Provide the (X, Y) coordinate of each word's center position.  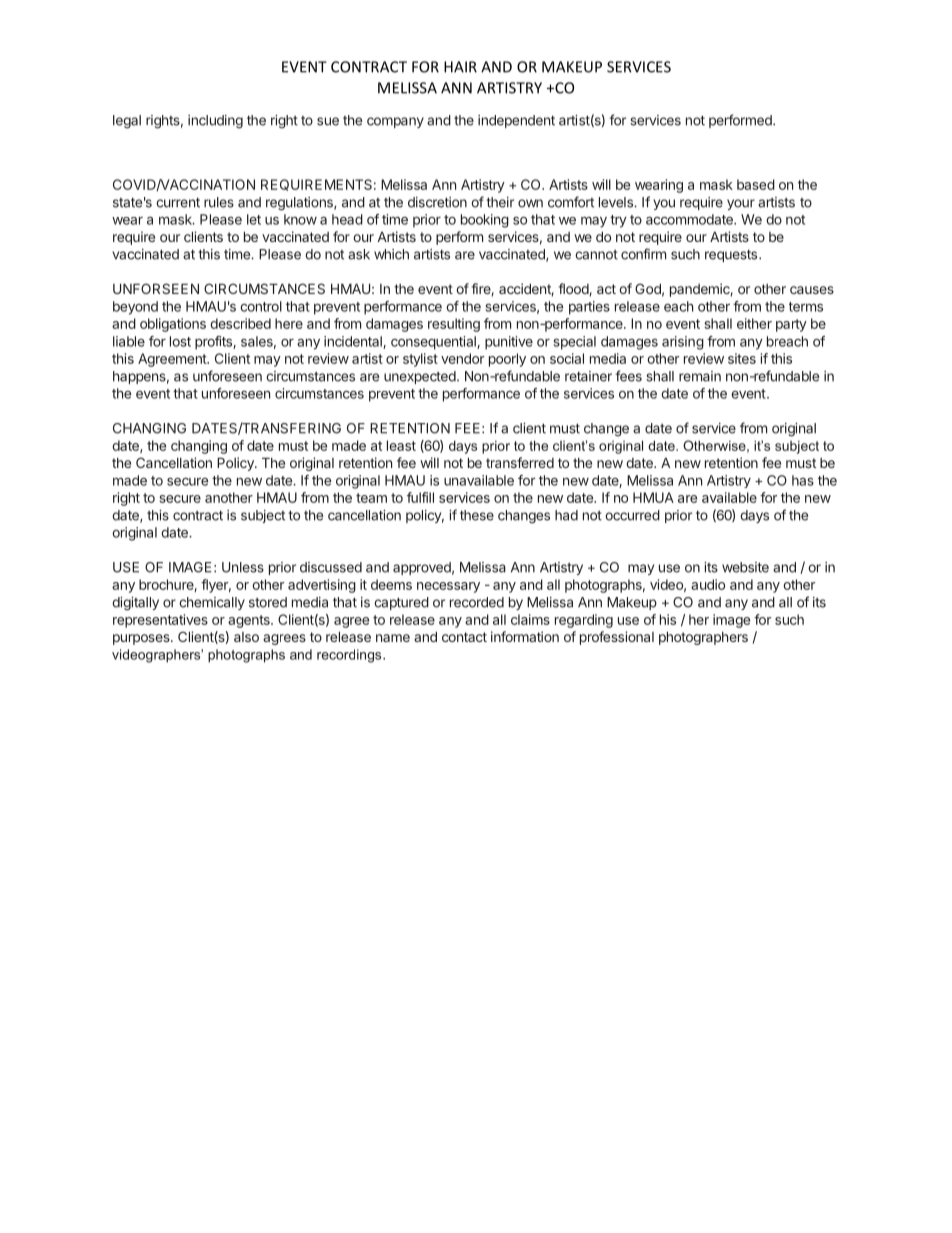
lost (180, 341)
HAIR (460, 67)
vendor (462, 358)
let (254, 219)
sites (742, 358)
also (246, 637)
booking (485, 221)
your (741, 204)
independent (516, 121)
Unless (243, 567)
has (803, 480)
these (477, 515)
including (215, 122)
